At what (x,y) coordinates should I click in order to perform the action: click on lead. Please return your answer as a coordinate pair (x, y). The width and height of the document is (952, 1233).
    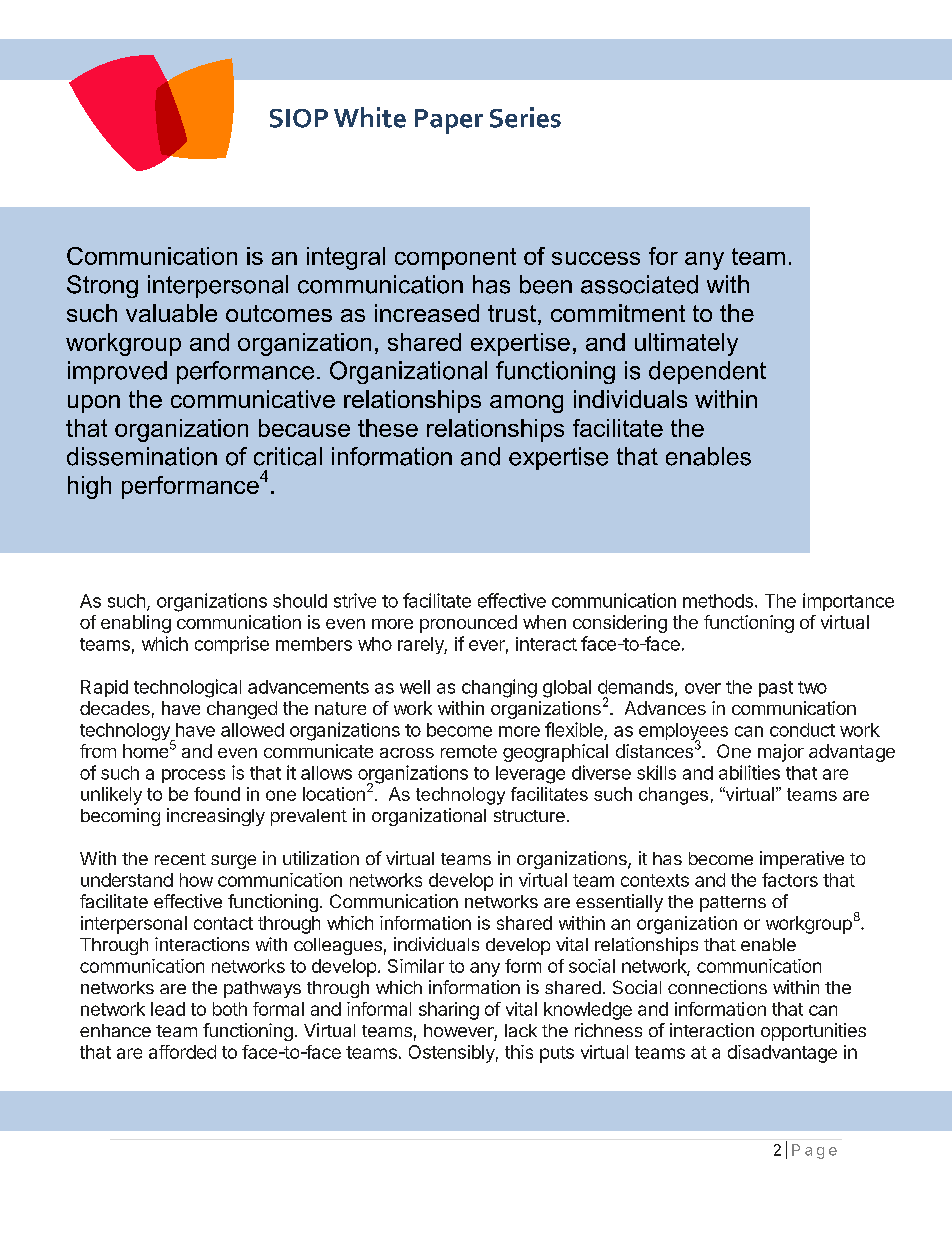
    Looking at the image, I should click on (168, 1009).
